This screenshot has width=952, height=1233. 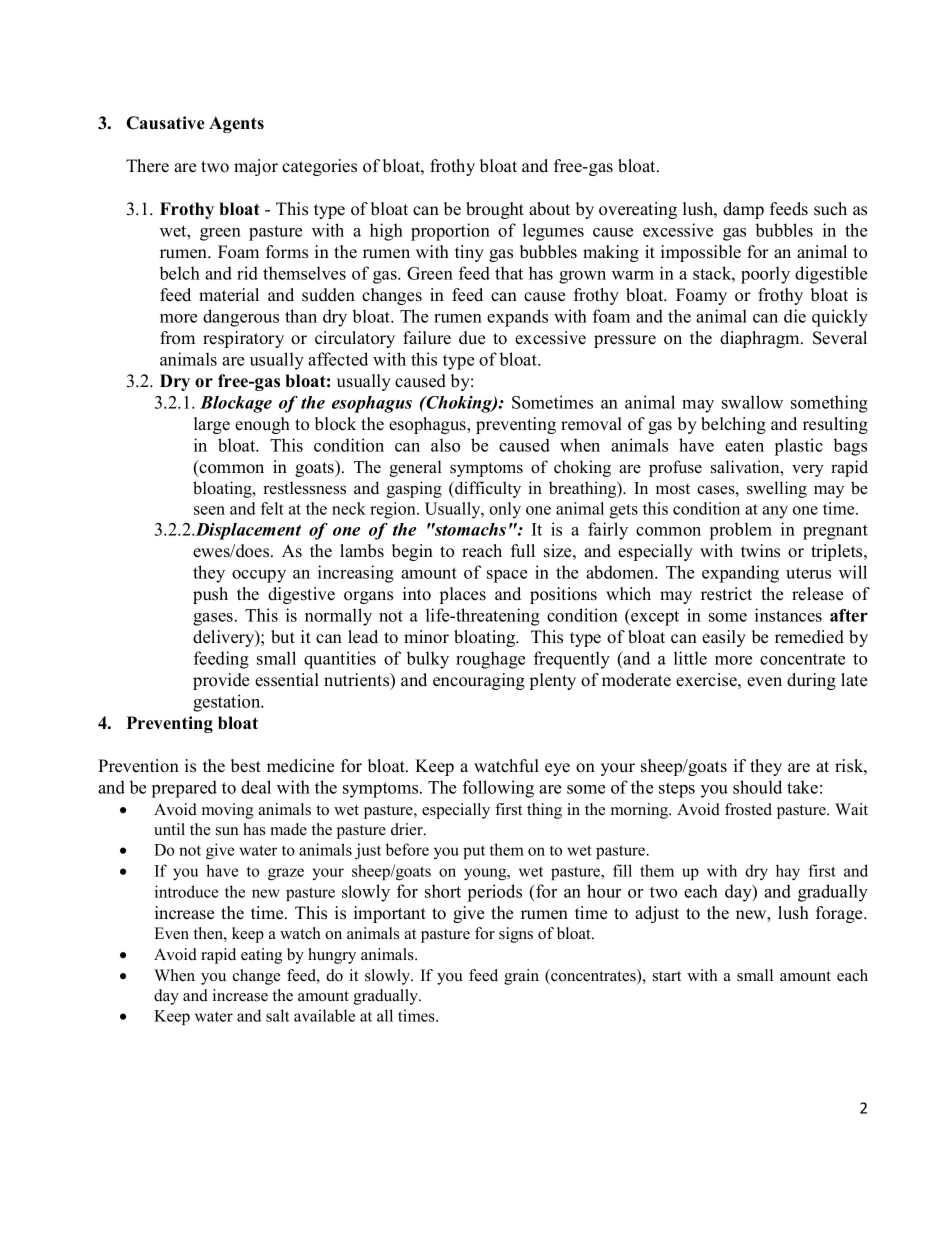 What do you see at coordinates (743, 210) in the screenshot?
I see `damp` at bounding box center [743, 210].
